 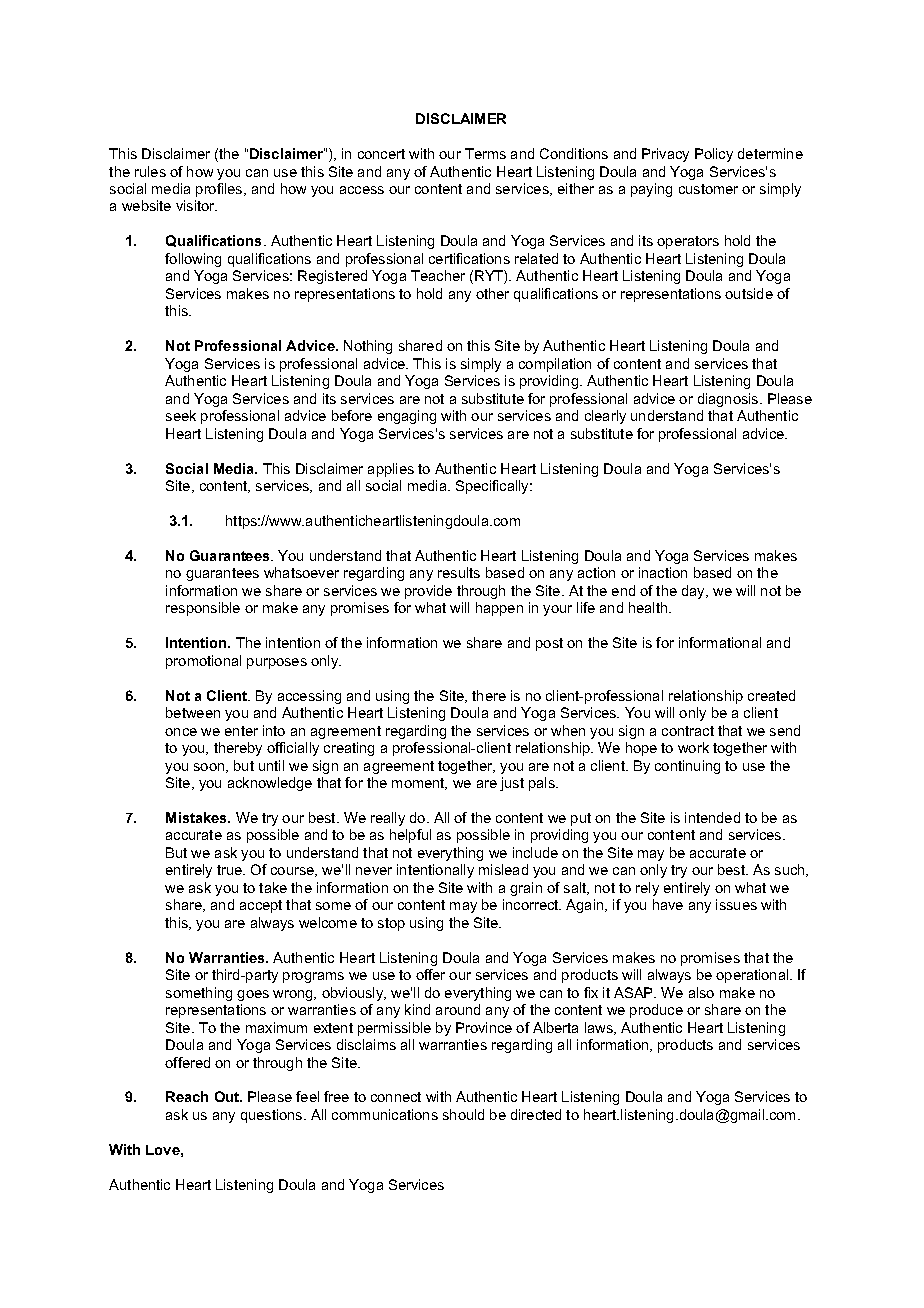 What do you see at coordinates (407, 417) in the page?
I see `engaging` at bounding box center [407, 417].
